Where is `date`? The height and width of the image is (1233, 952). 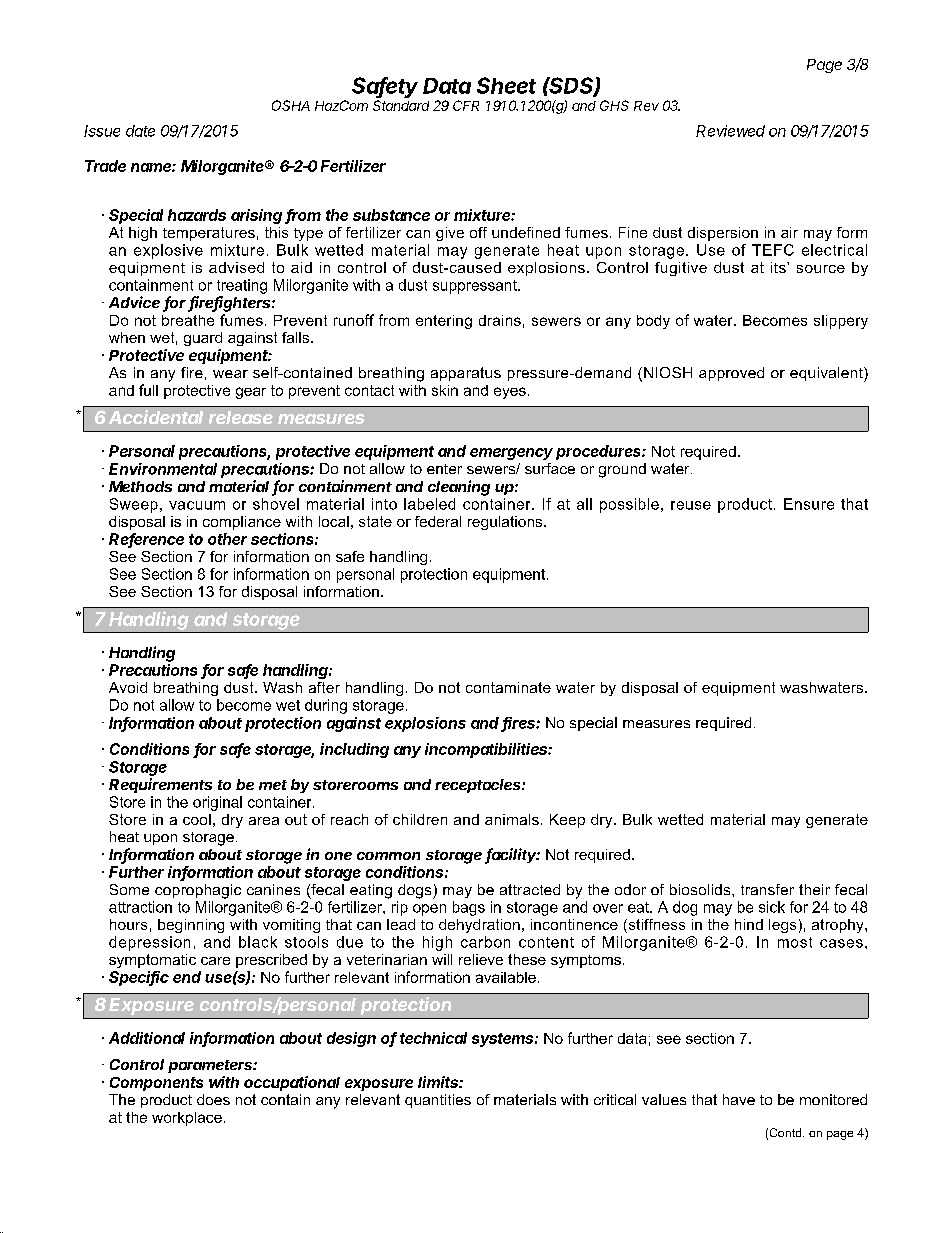
date is located at coordinates (140, 131).
